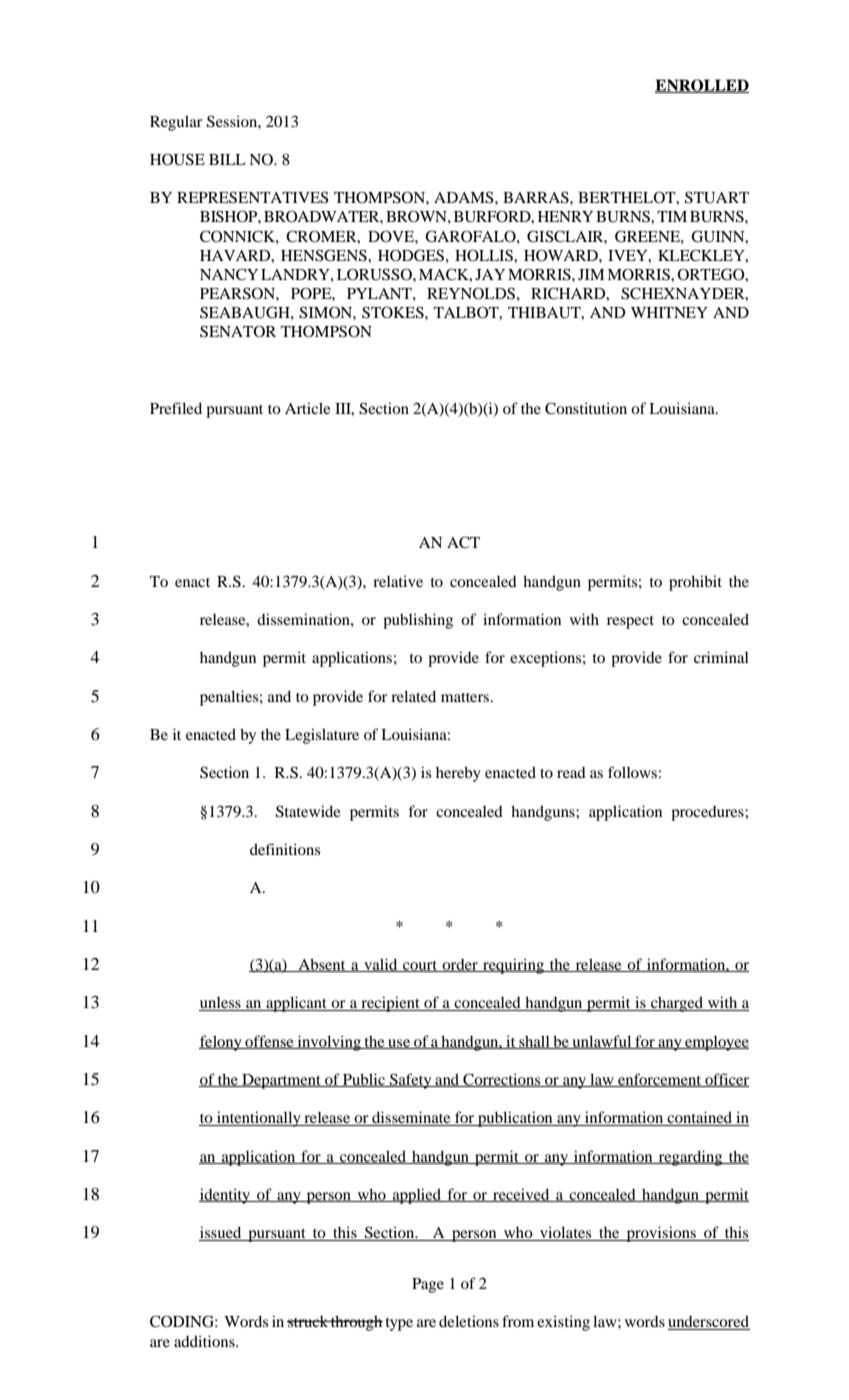  Describe the element at coordinates (205, 1341) in the screenshot. I see `additions` at that location.
